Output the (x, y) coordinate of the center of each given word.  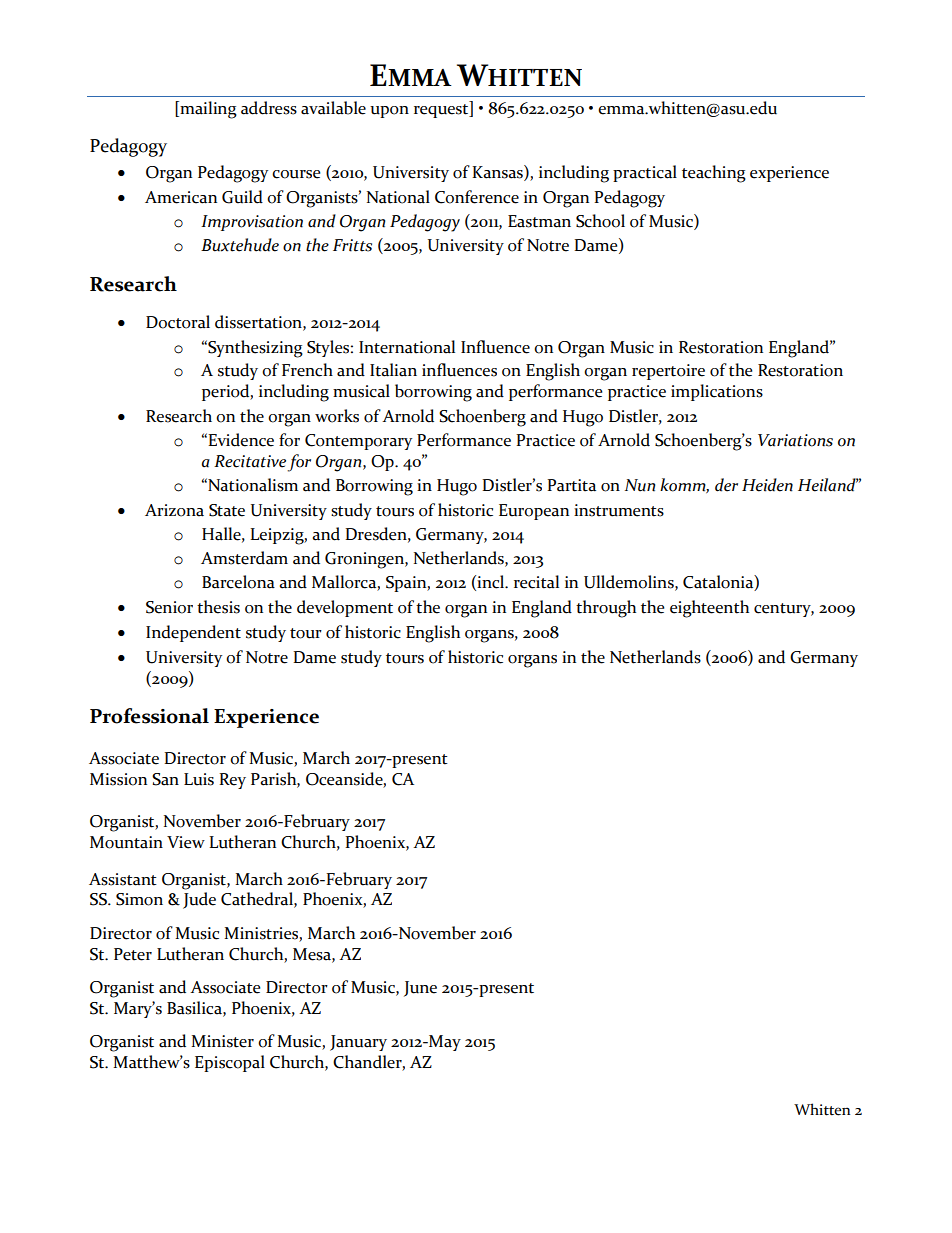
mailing (207, 110)
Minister (222, 1041)
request (442, 111)
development (345, 608)
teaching (714, 174)
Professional (149, 716)
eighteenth (709, 609)
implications (717, 392)
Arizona (174, 510)
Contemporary (358, 442)
